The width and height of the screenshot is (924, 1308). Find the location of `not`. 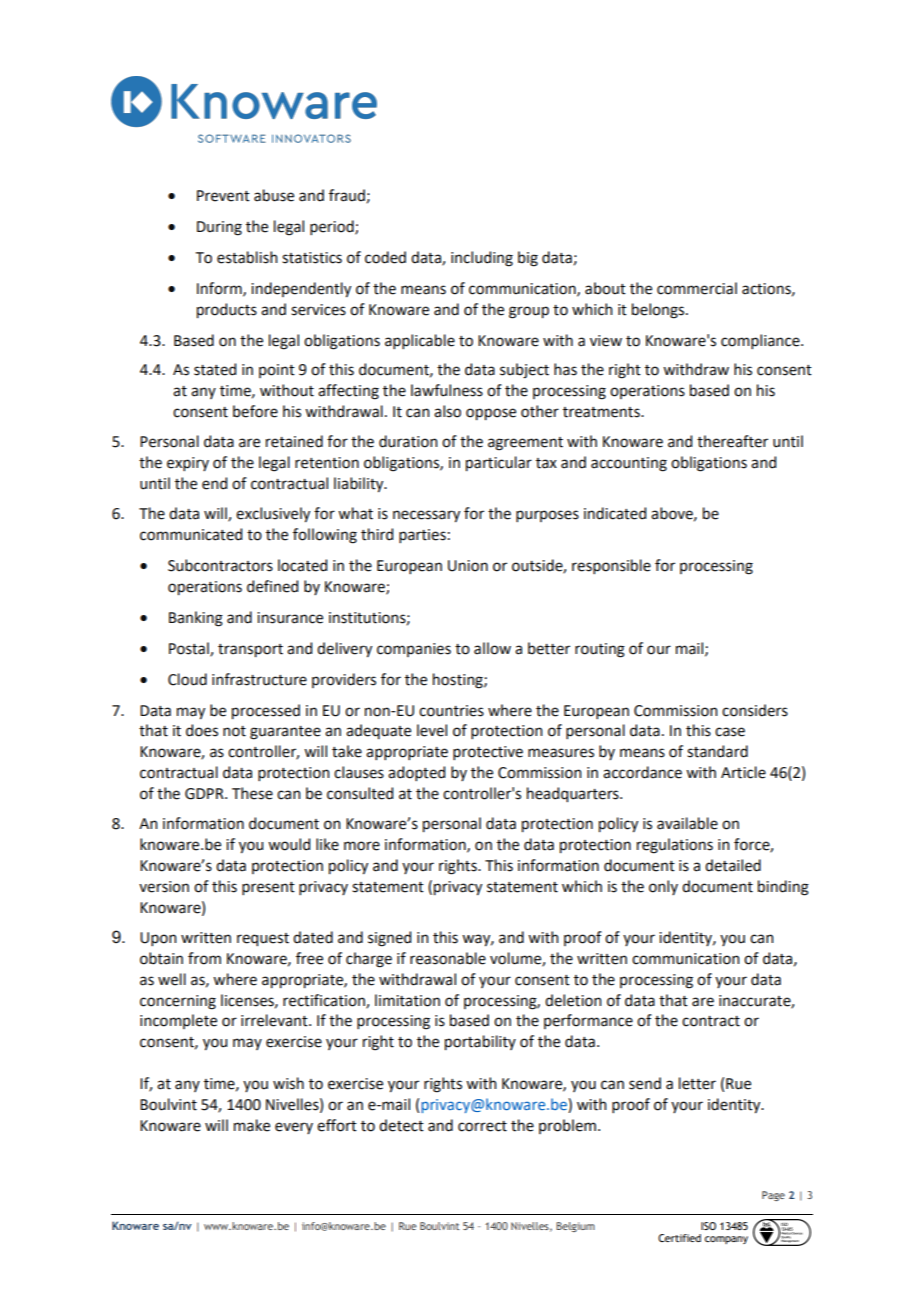

not is located at coordinates (234, 731).
